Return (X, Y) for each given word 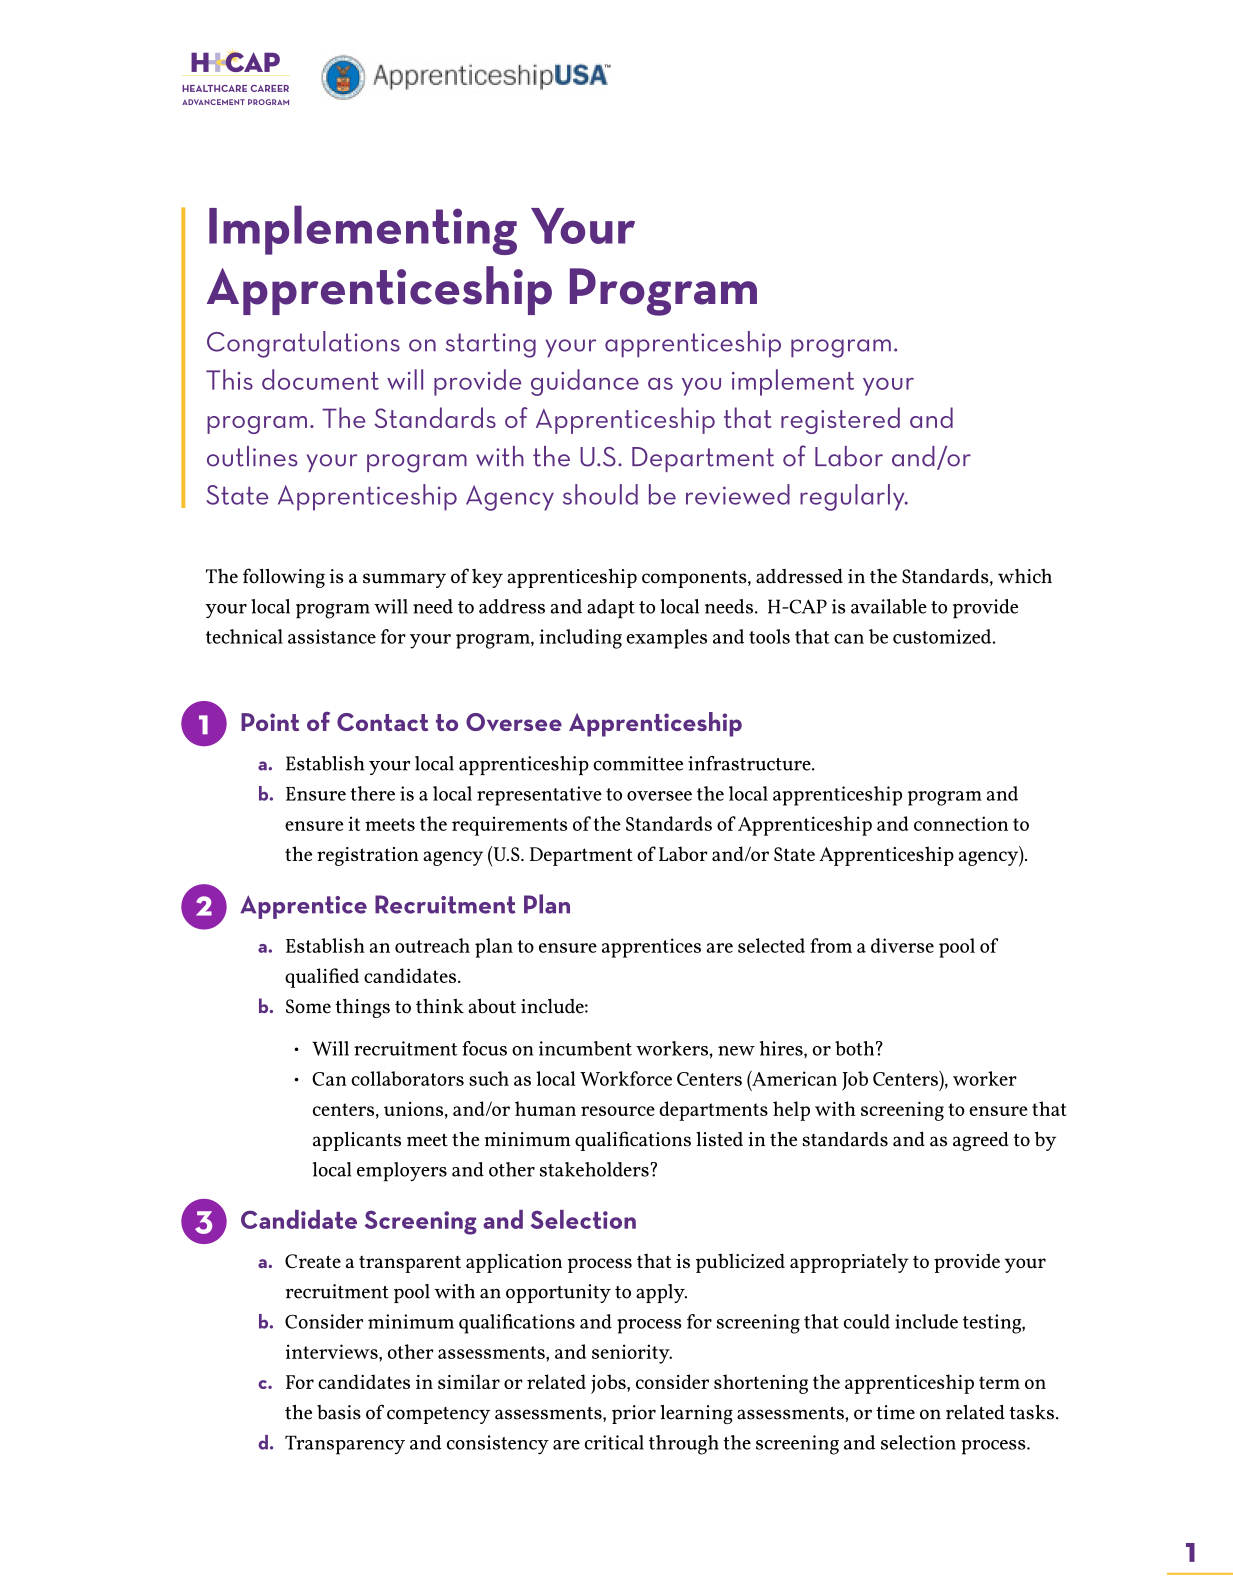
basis (339, 1412)
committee (638, 763)
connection (961, 823)
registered (840, 420)
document (320, 379)
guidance (585, 382)
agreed (981, 1141)
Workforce (626, 1078)
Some (308, 1006)
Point (270, 722)
